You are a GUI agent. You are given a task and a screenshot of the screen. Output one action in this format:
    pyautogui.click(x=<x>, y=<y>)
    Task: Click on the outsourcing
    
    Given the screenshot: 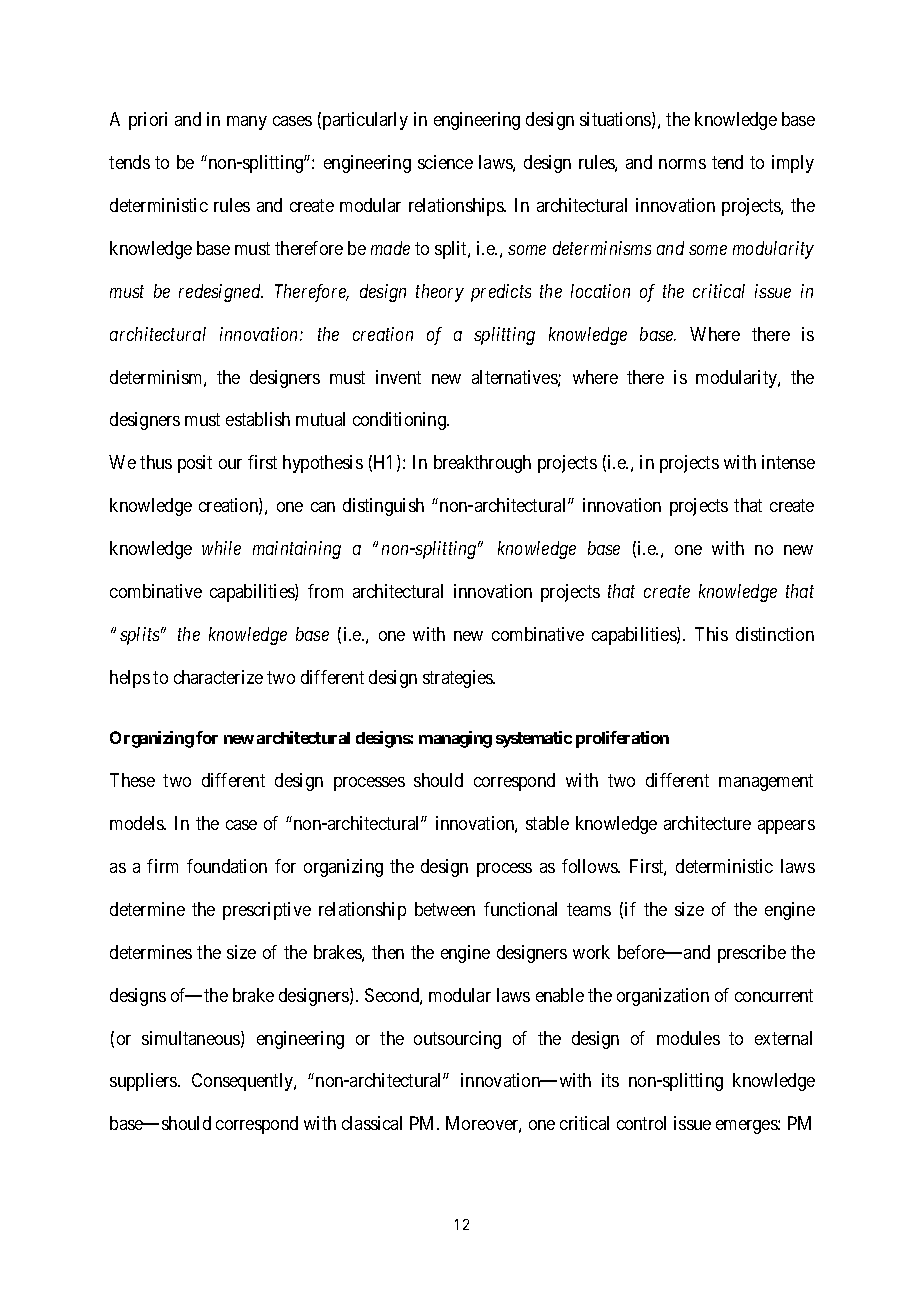 What is the action you would take?
    pyautogui.click(x=457, y=1040)
